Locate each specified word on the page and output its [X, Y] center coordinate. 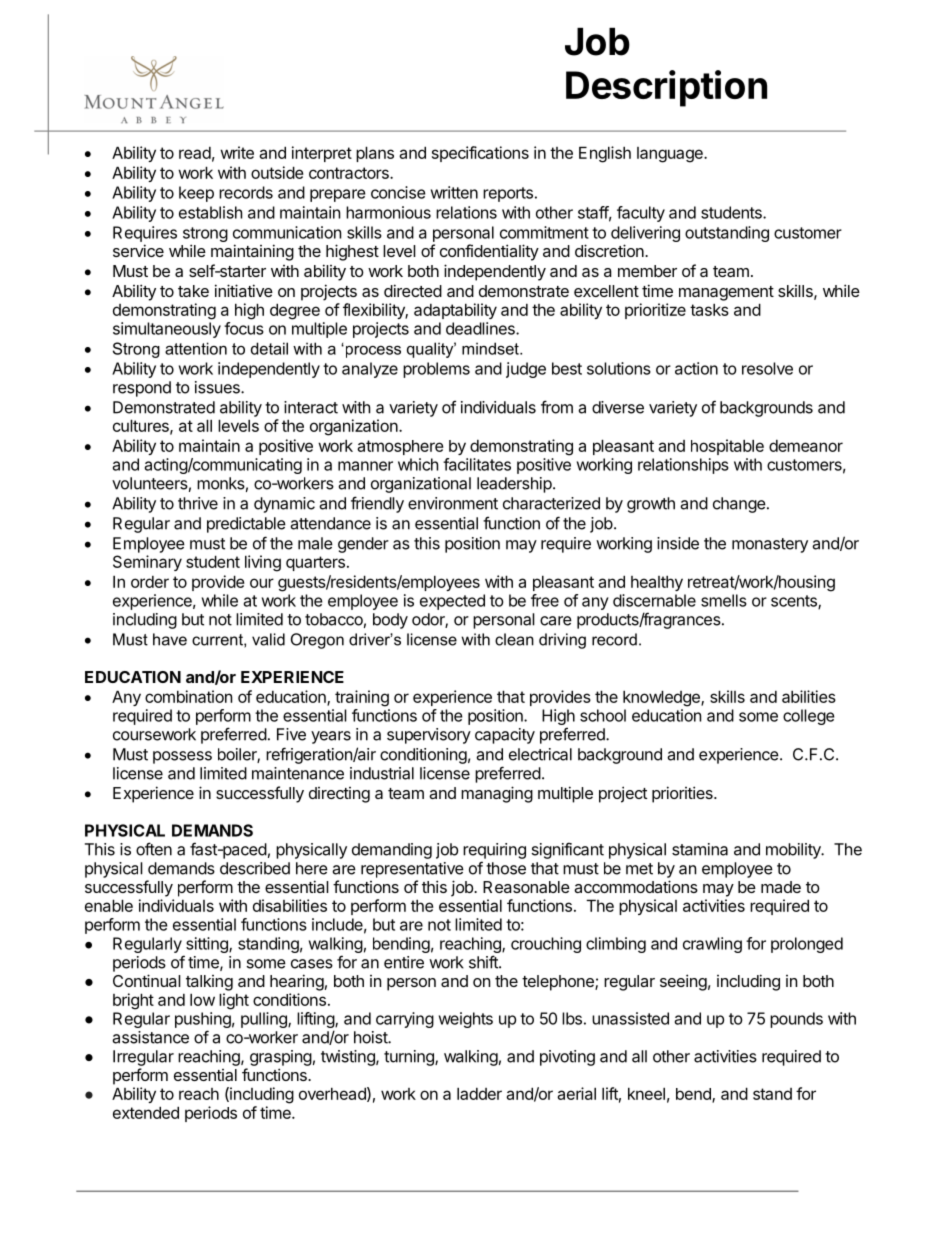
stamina [700, 849]
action [696, 368]
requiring [494, 851]
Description [666, 88]
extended [146, 1112]
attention [196, 348]
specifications [480, 154]
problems [436, 370]
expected [452, 602]
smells [724, 600]
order [150, 582]
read [195, 153]
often [154, 849]
